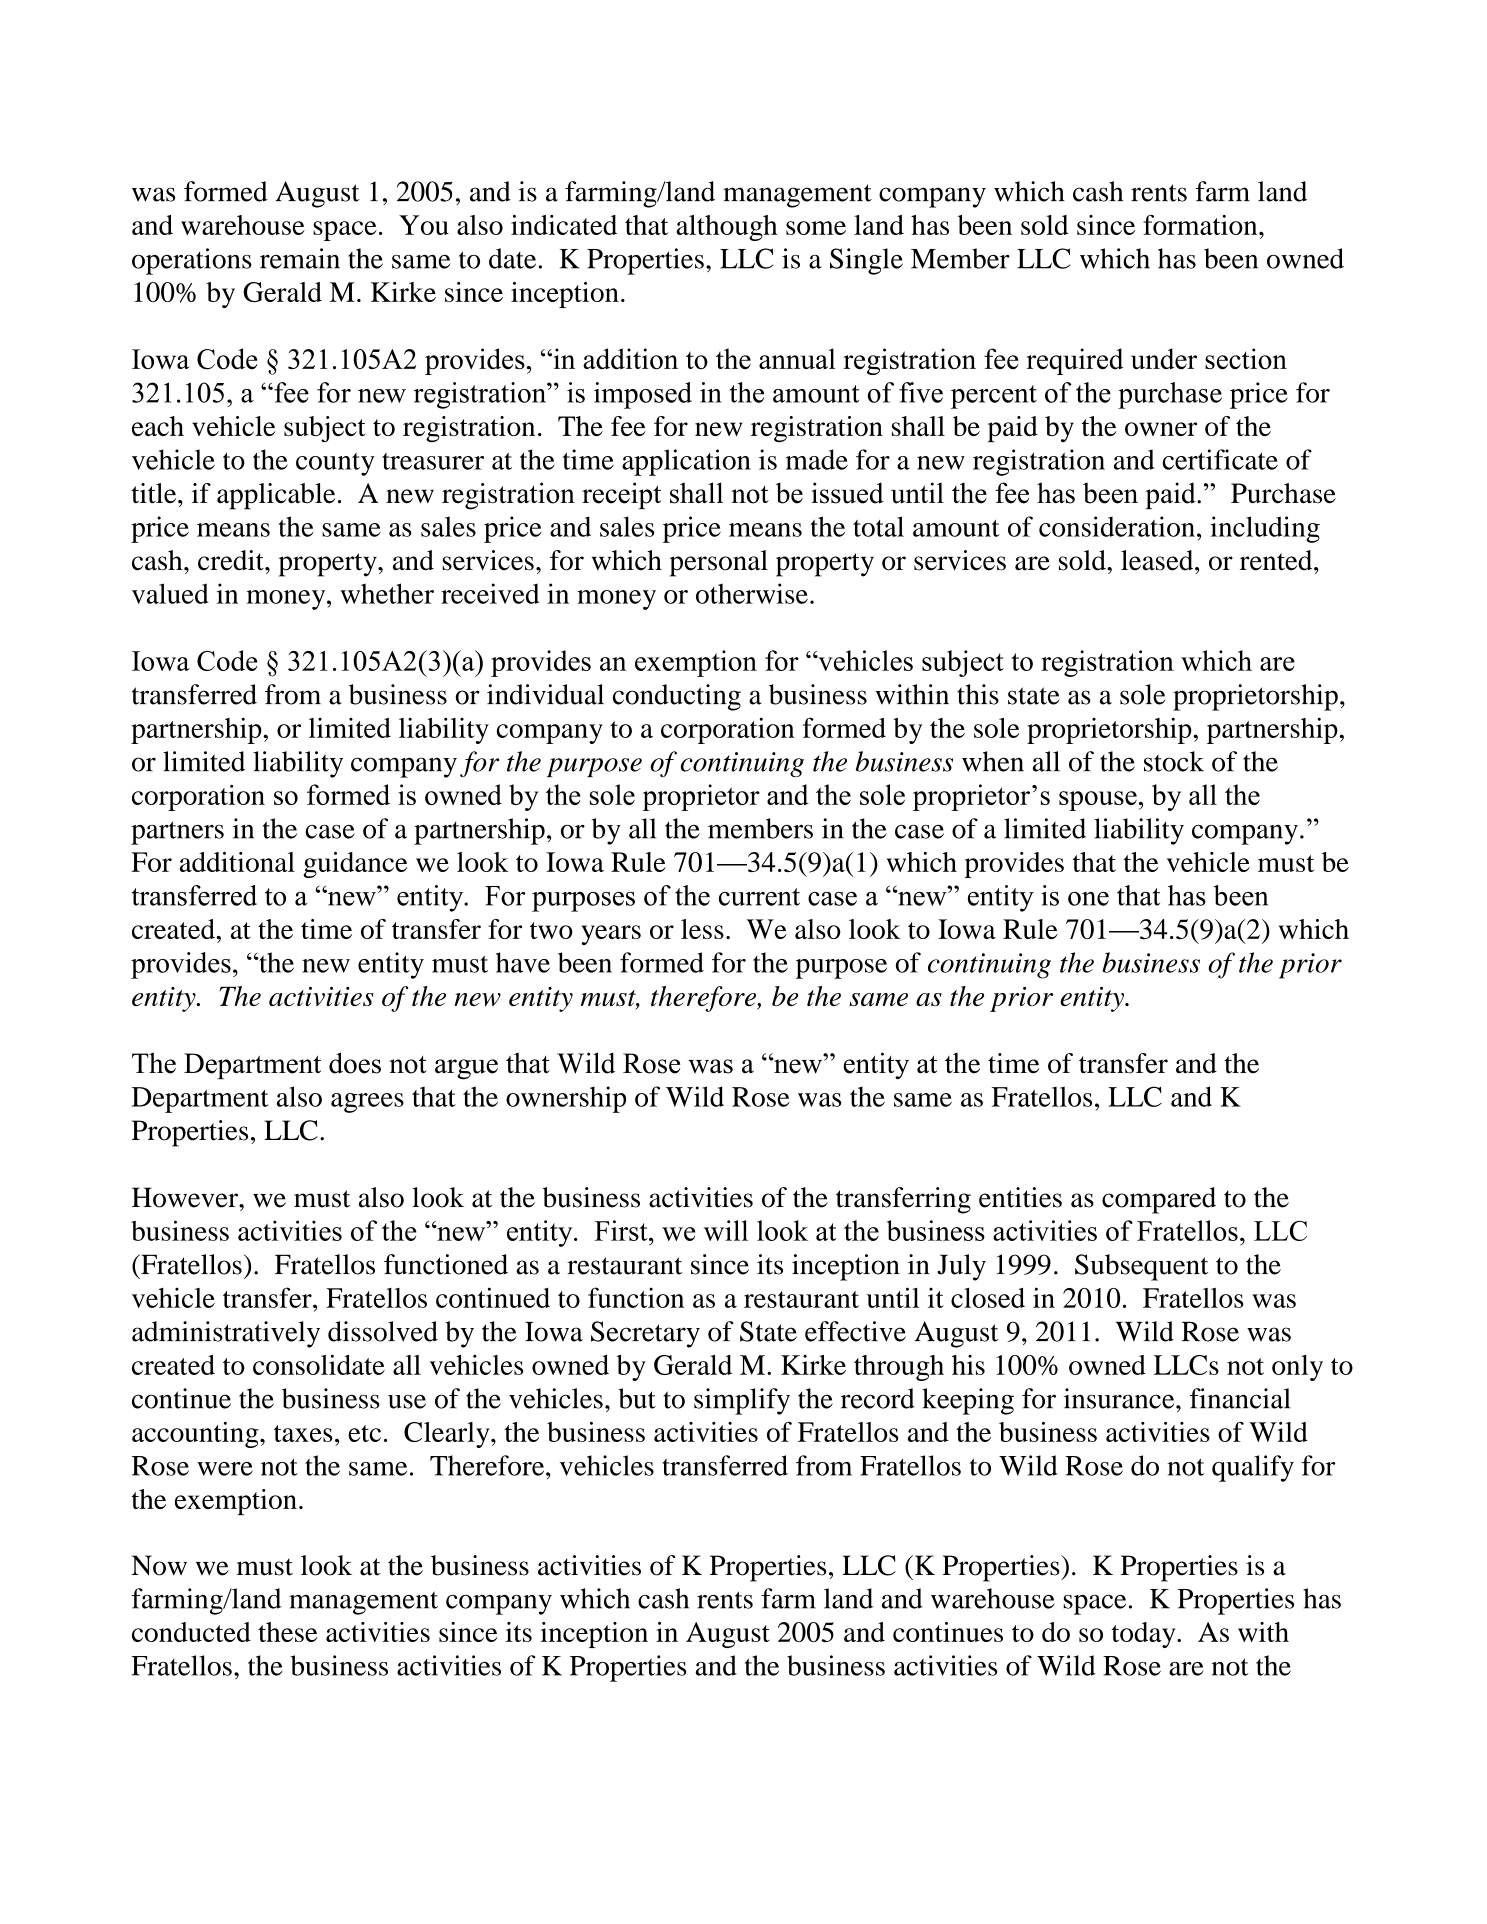 The width and height of the screenshot is (1487, 1924). I want to click on today, so click(1144, 1635).
